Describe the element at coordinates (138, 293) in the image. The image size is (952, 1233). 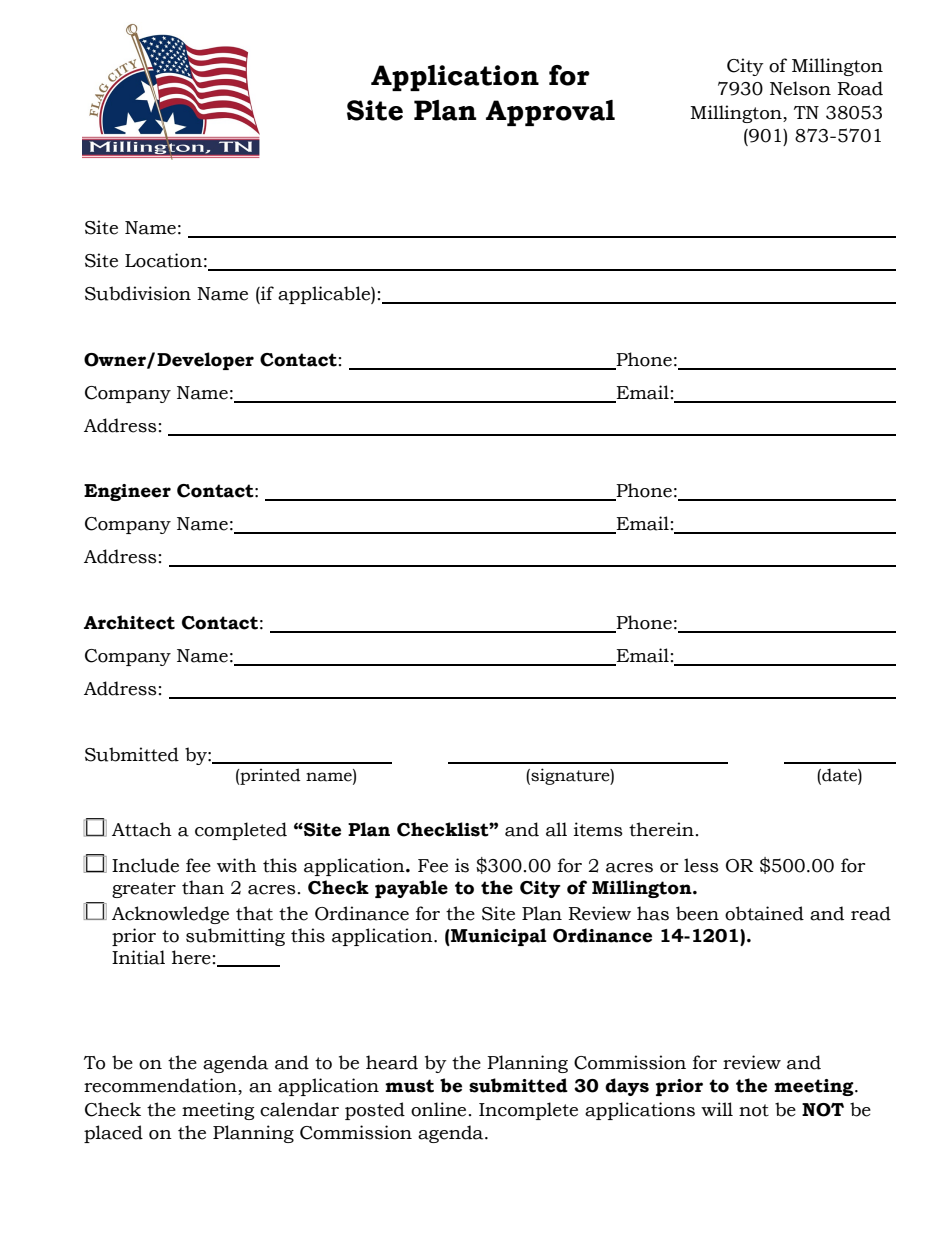
I see `Subdivision` at that location.
